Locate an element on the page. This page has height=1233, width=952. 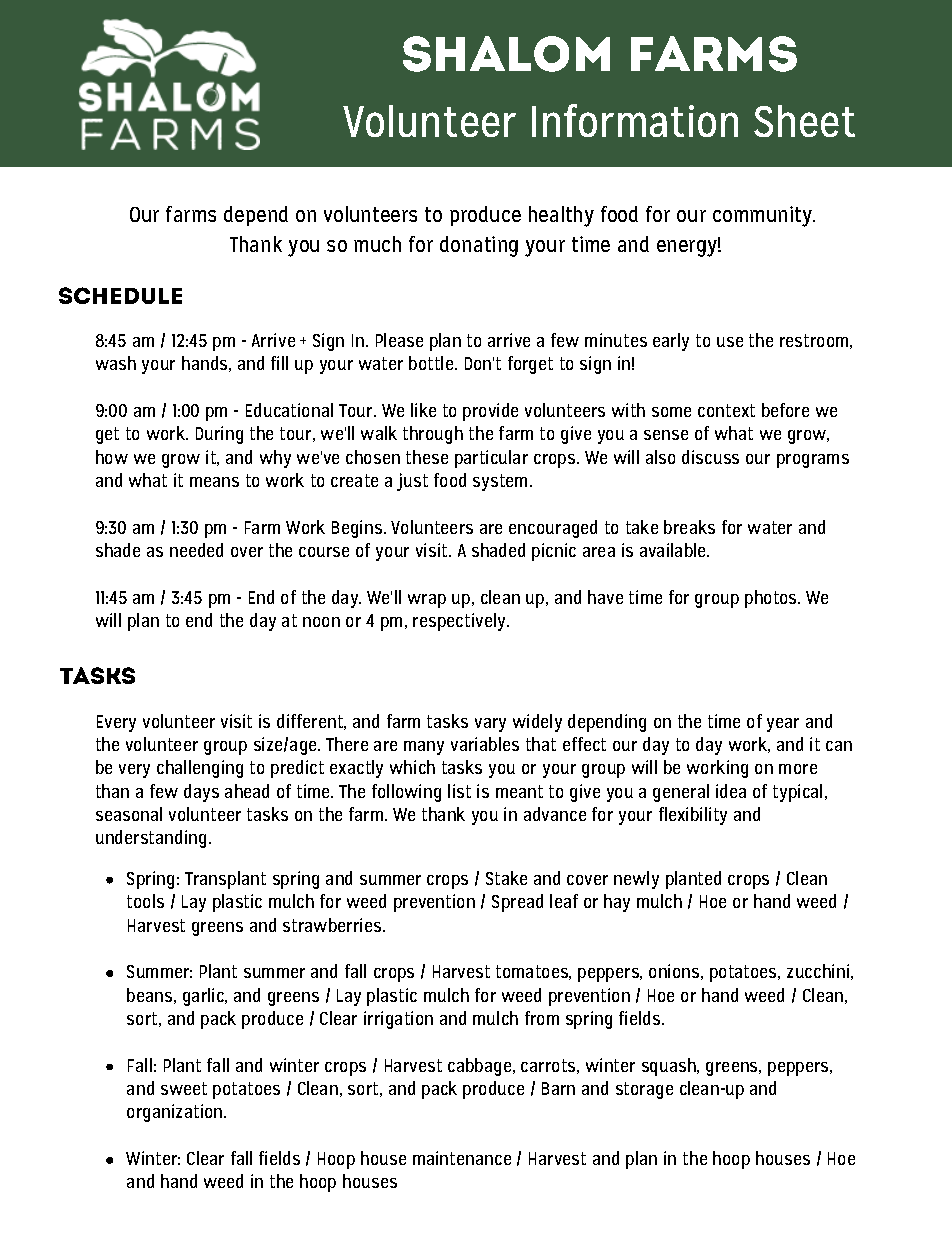
fill is located at coordinates (279, 363).
